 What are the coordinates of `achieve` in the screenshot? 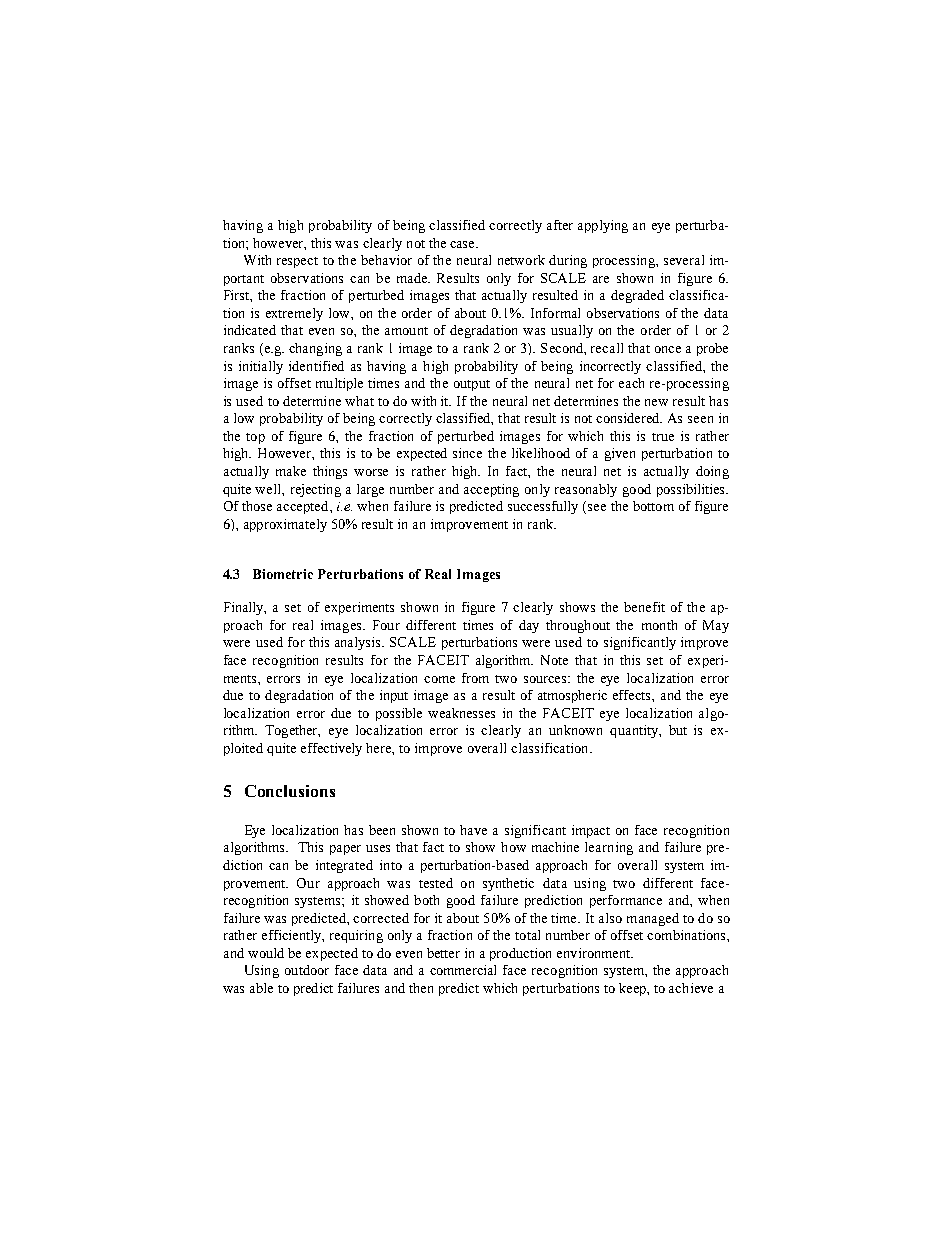 It's located at (691, 988).
